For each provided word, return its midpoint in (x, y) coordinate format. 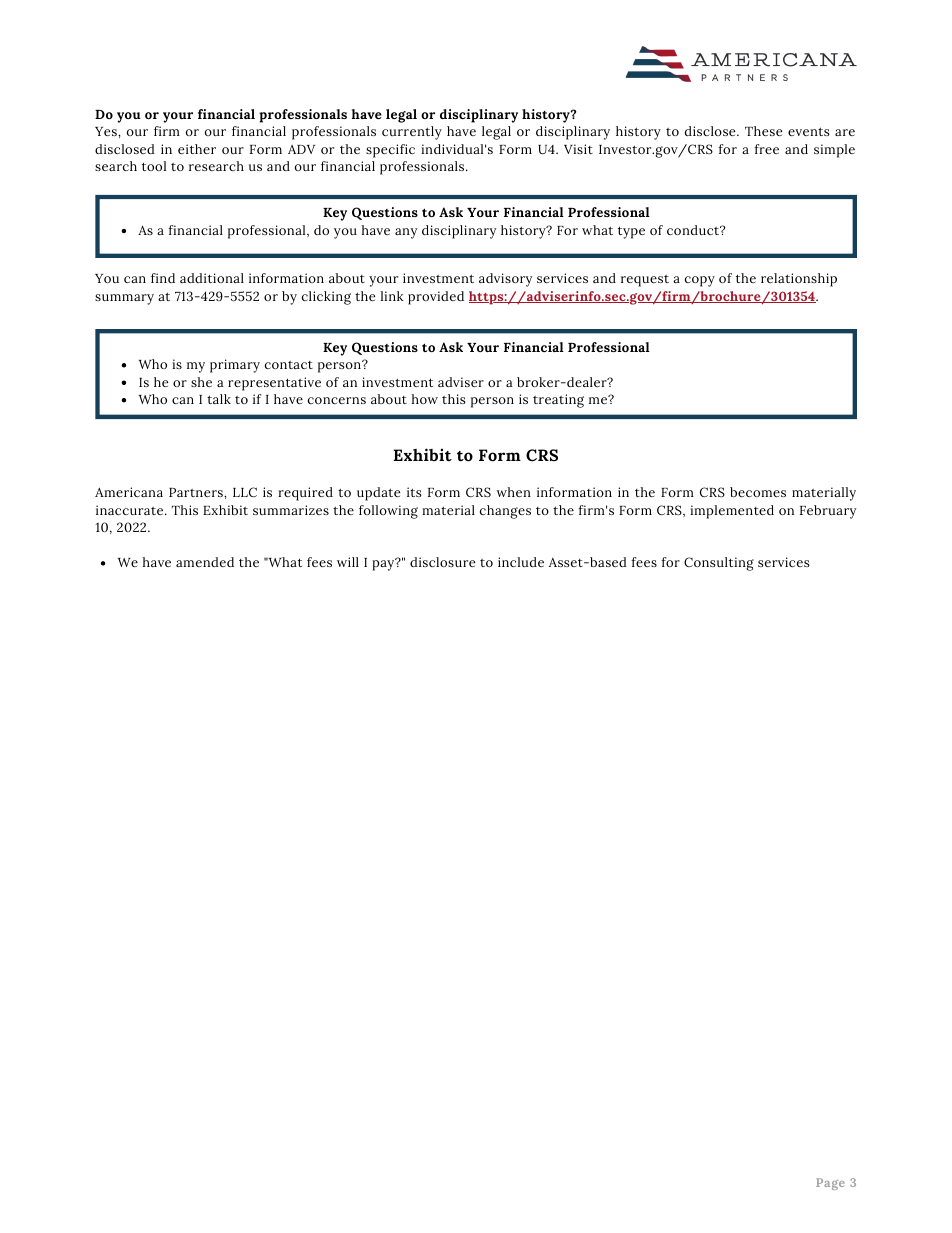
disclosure (442, 562)
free (766, 149)
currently (412, 133)
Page (830, 1184)
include (521, 562)
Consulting (719, 564)
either (197, 149)
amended (205, 562)
